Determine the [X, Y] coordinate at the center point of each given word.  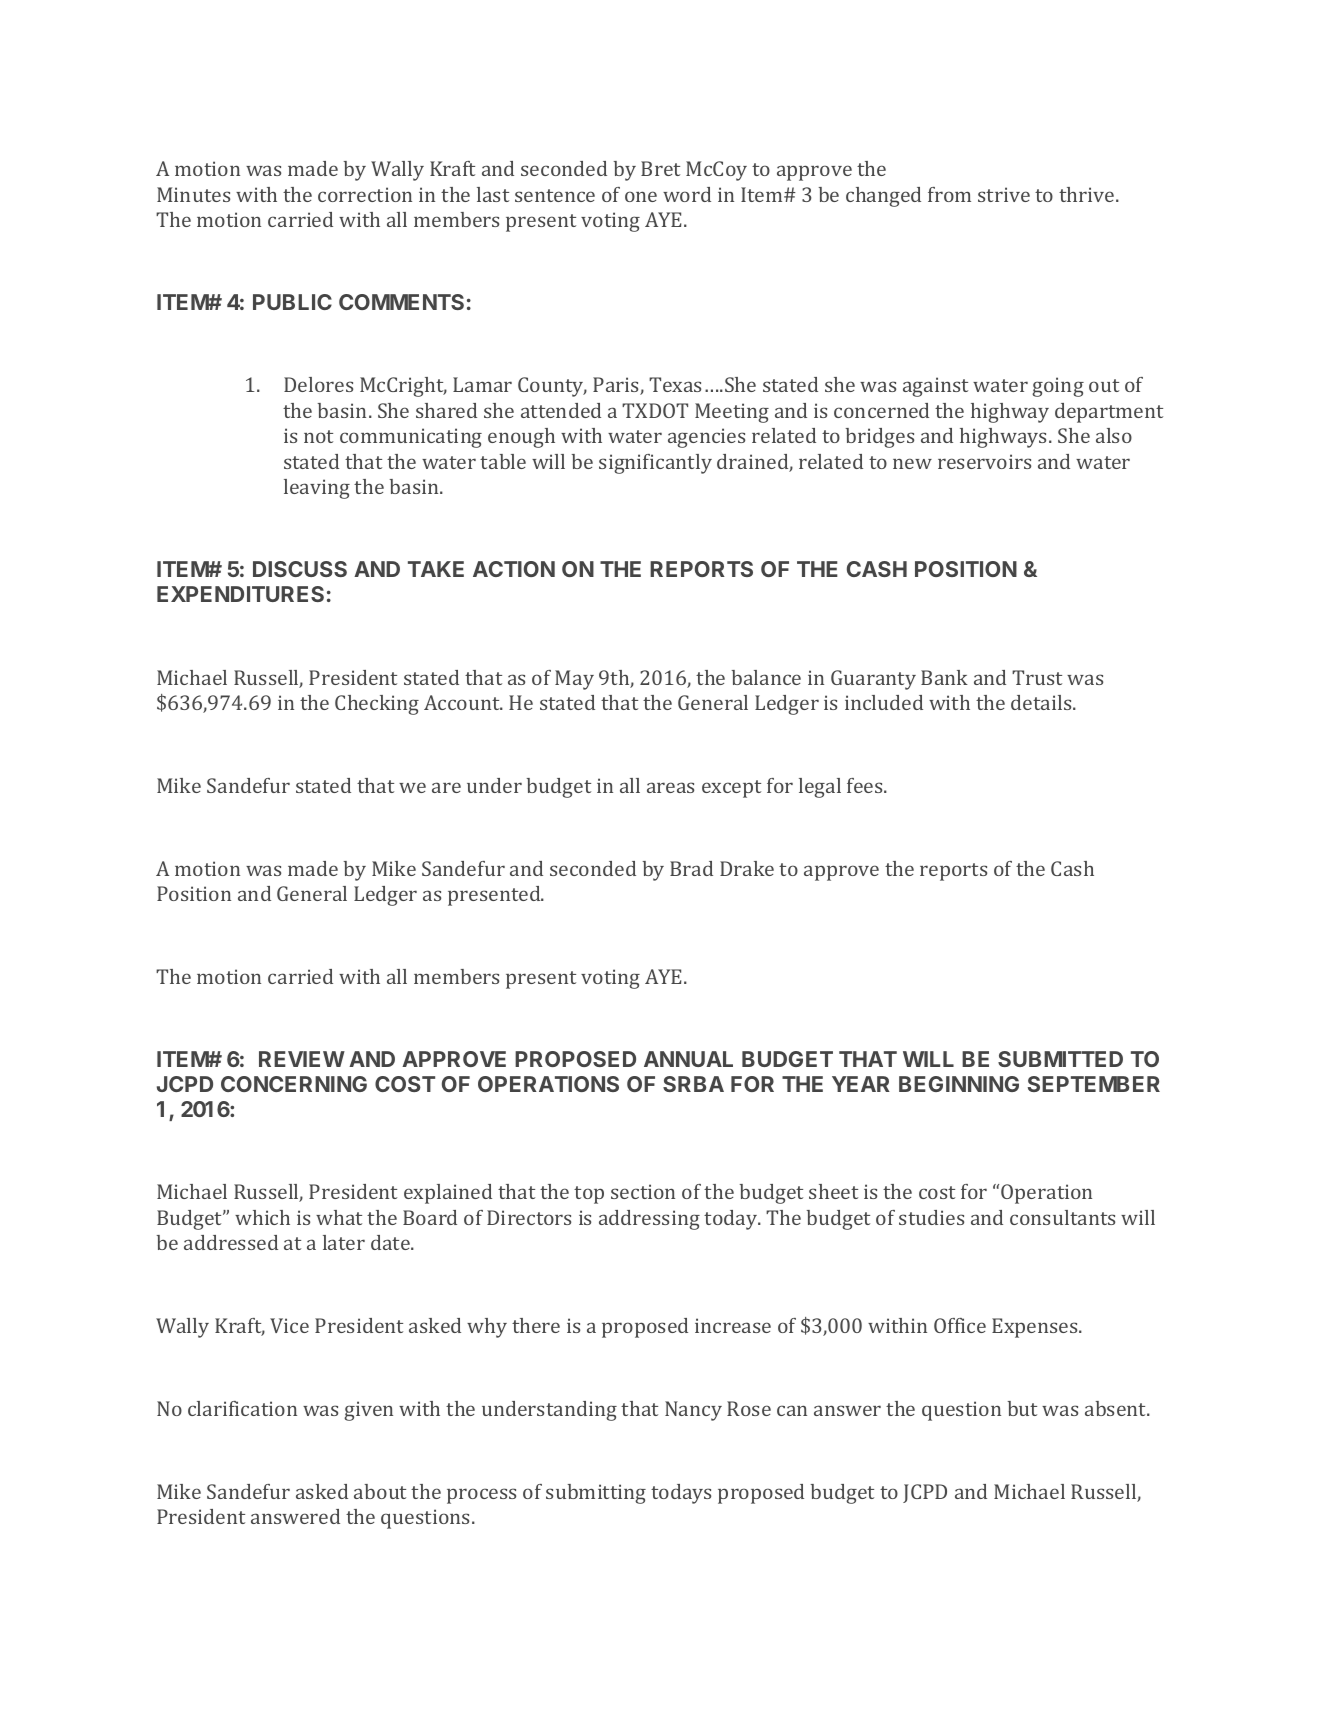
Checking [377, 705]
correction [365, 194]
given [368, 1411]
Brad [691, 868]
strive [1004, 194]
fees [866, 785]
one [641, 196]
